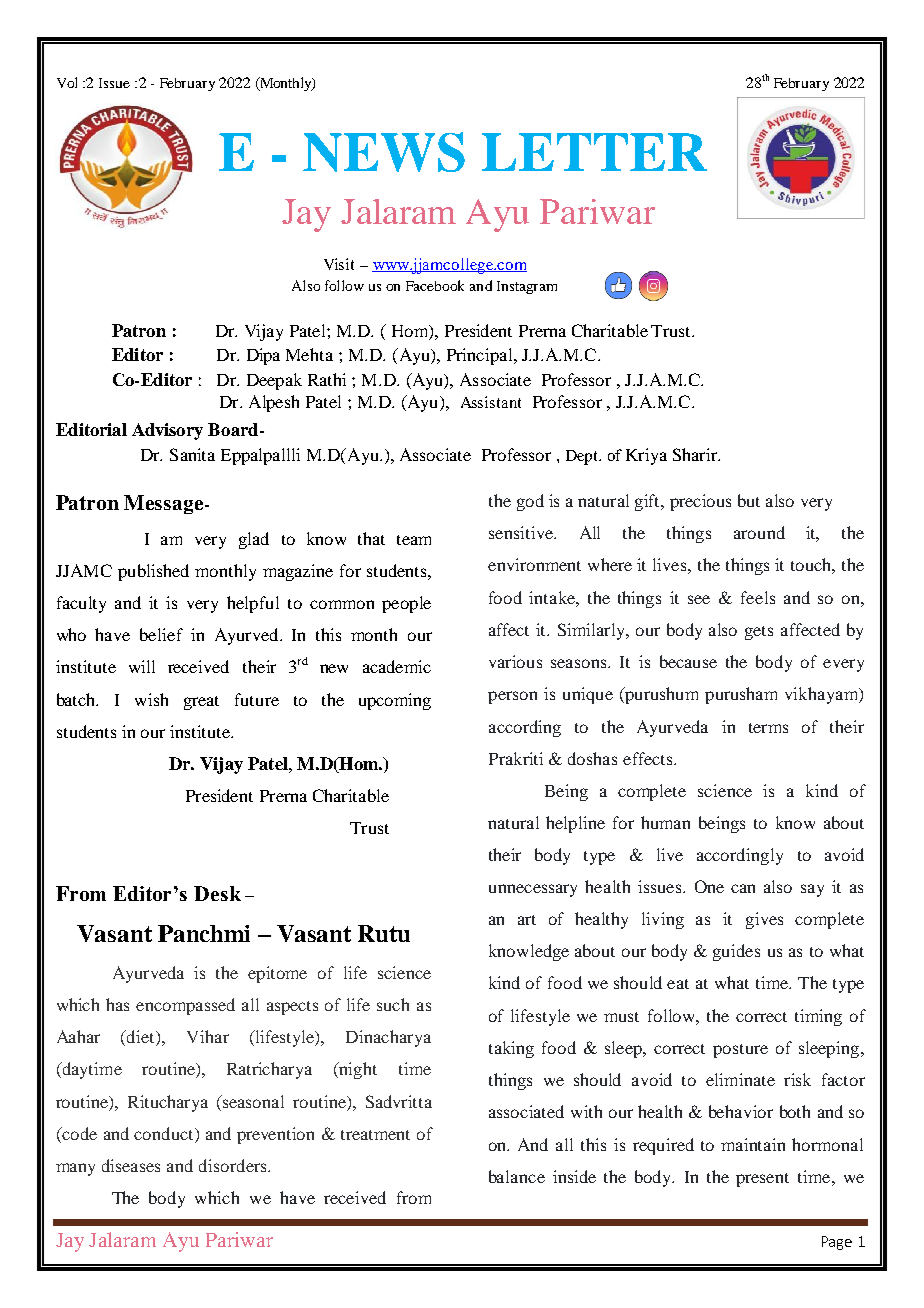 This screenshot has width=924, height=1308. Describe the element at coordinates (167, 431) in the screenshot. I see `Advisory` at that location.
